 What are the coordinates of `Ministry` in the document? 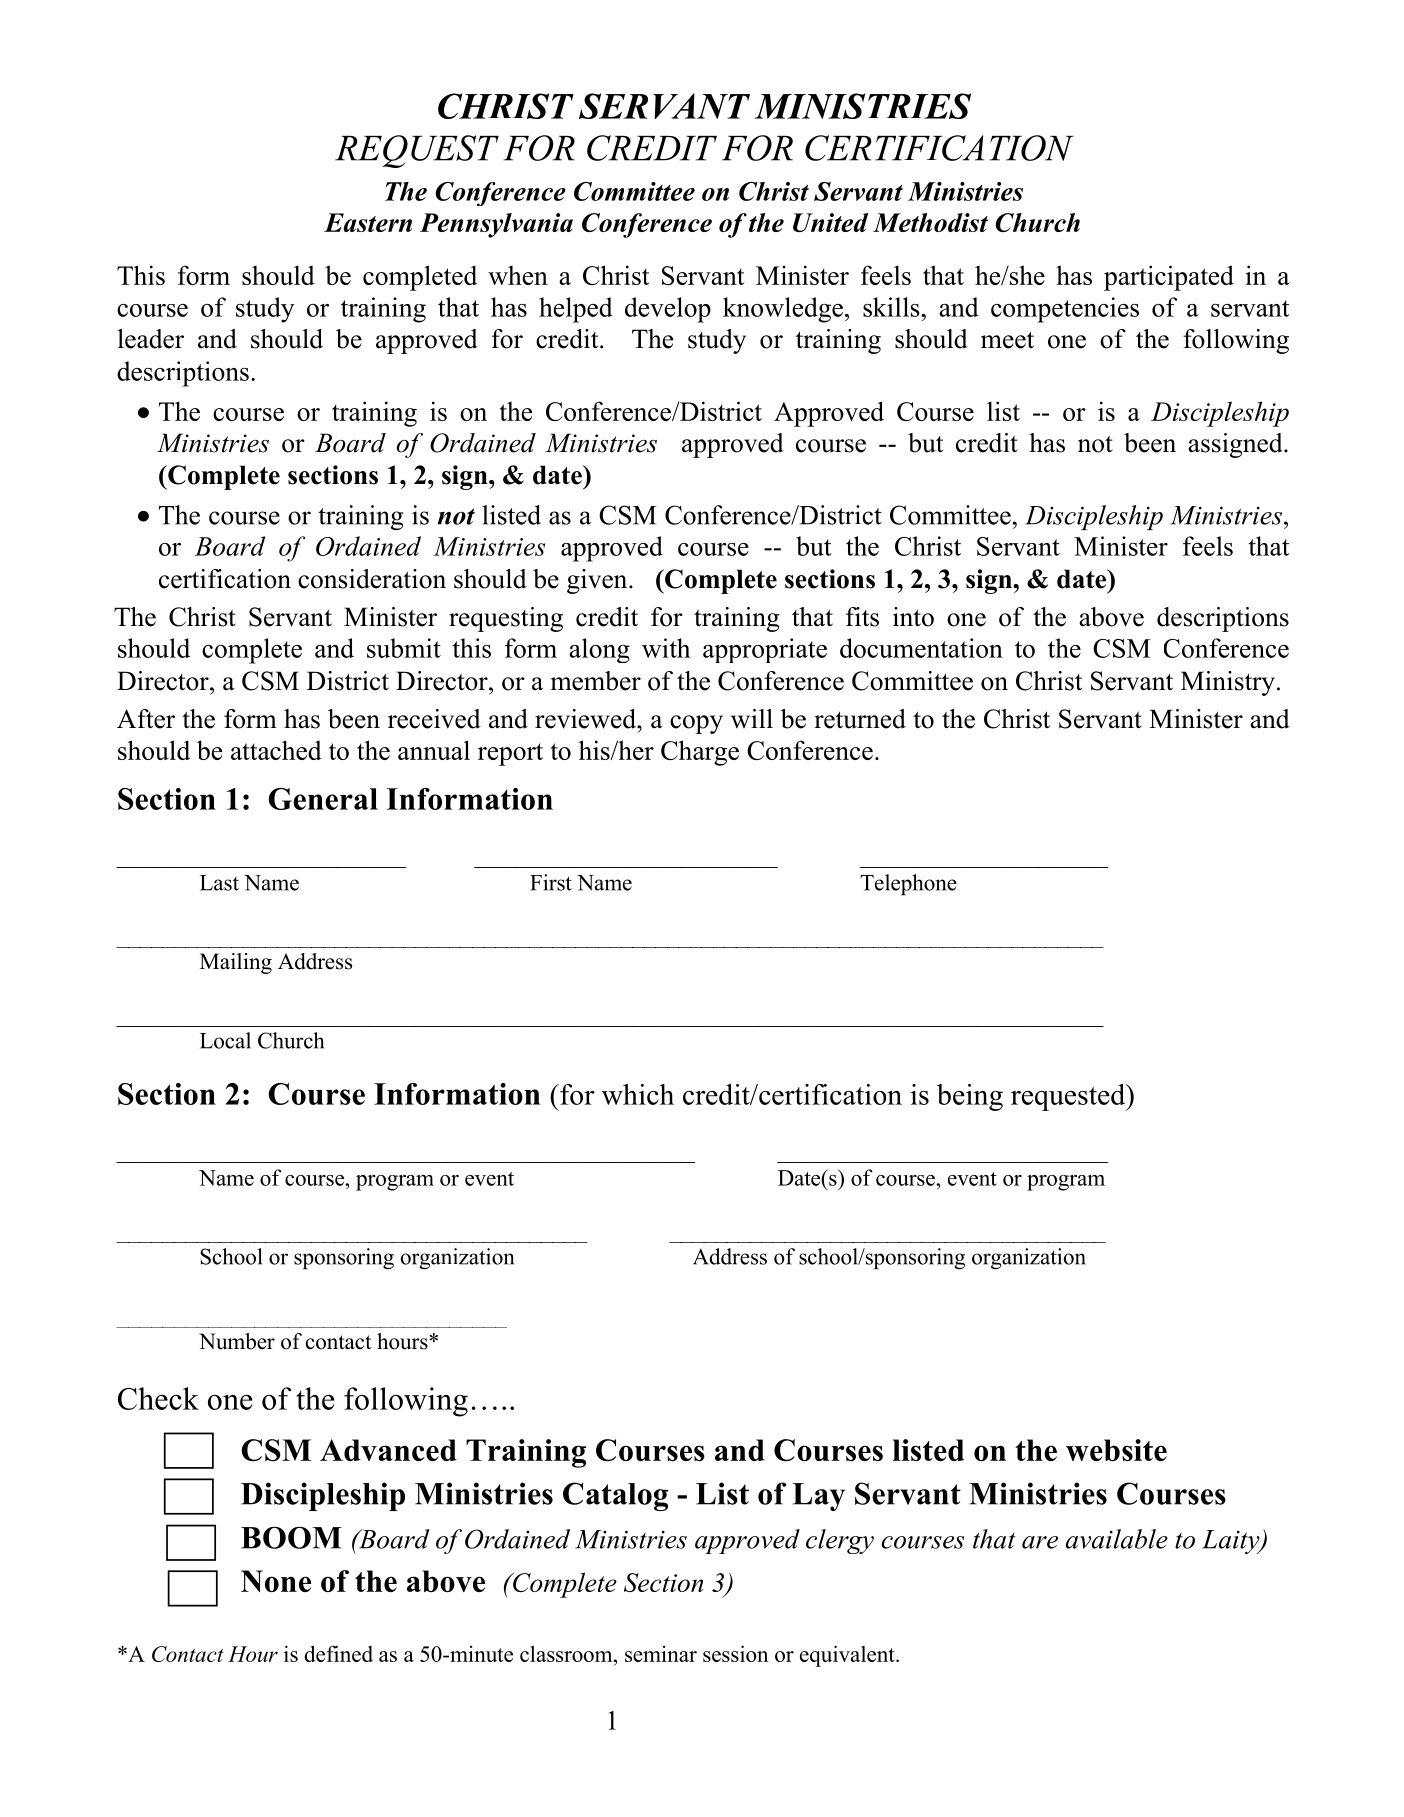 It's located at (1228, 683).
